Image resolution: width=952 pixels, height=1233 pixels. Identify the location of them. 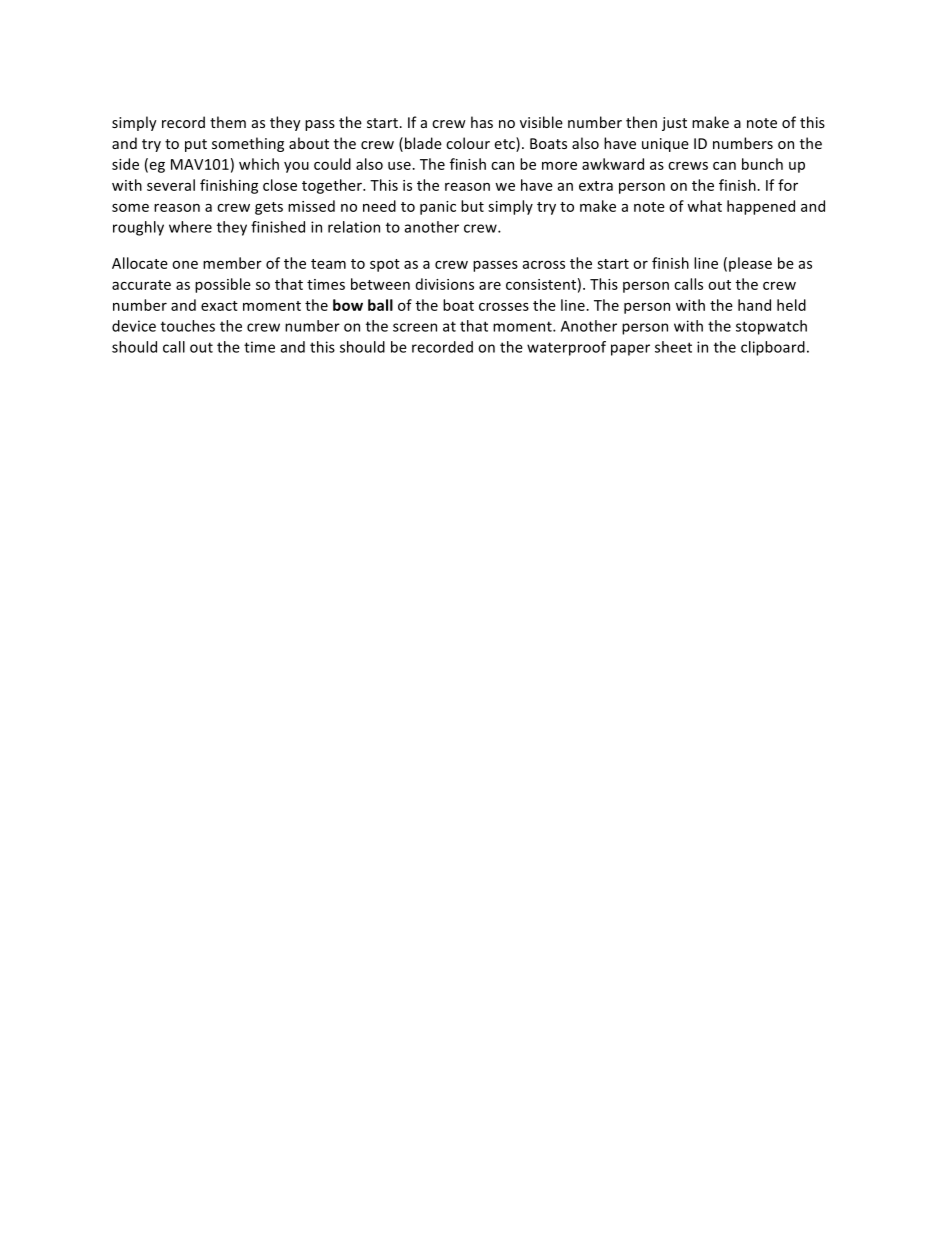
(228, 122).
